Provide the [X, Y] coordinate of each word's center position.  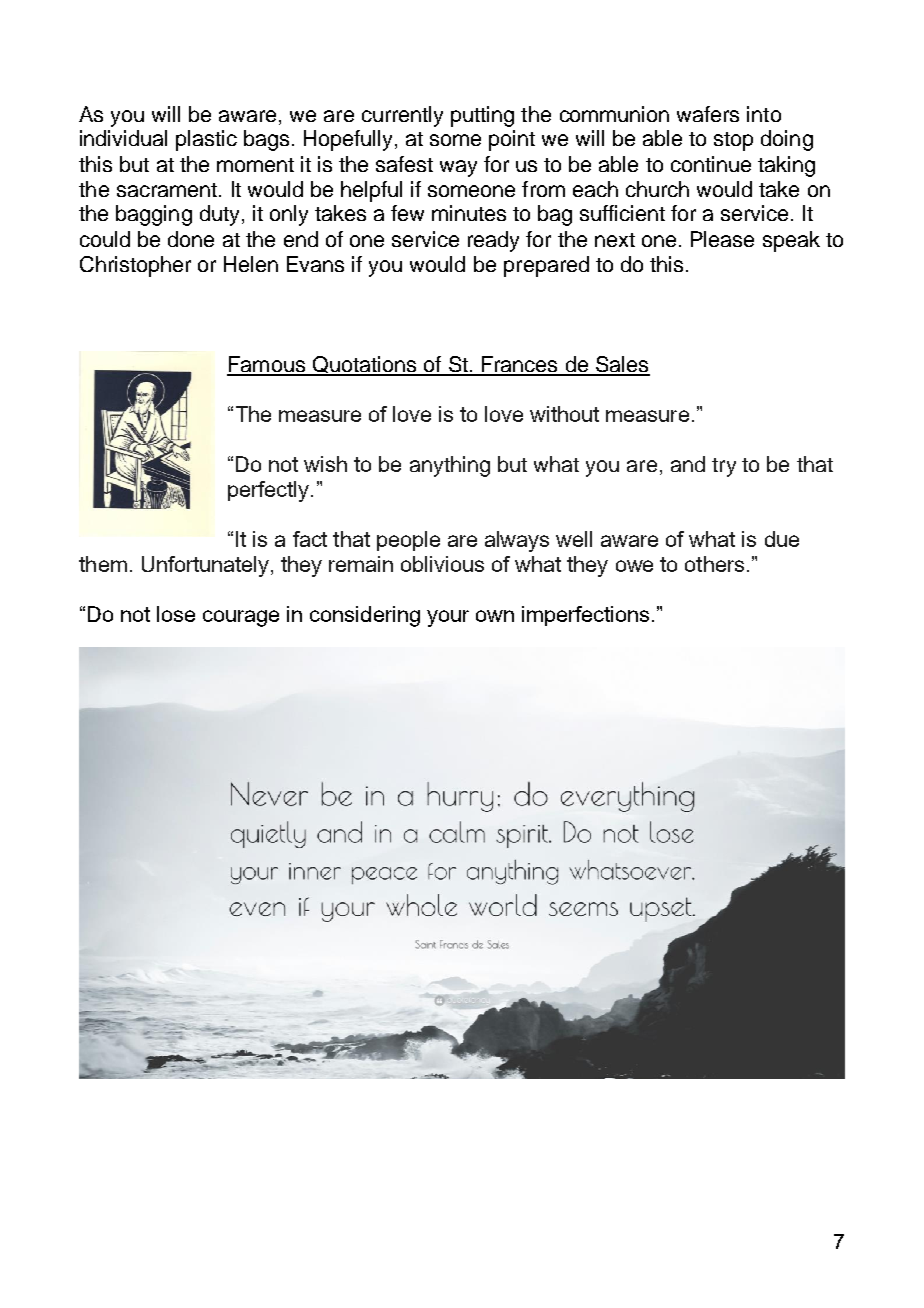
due [782, 539]
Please [722, 239]
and [688, 464]
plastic [206, 140]
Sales [621, 365]
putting [482, 116]
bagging [154, 215]
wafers [708, 114]
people [408, 541]
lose [176, 614]
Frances [520, 365]
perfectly [270, 491]
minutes [469, 213]
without [564, 414]
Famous [267, 365]
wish [325, 464]
